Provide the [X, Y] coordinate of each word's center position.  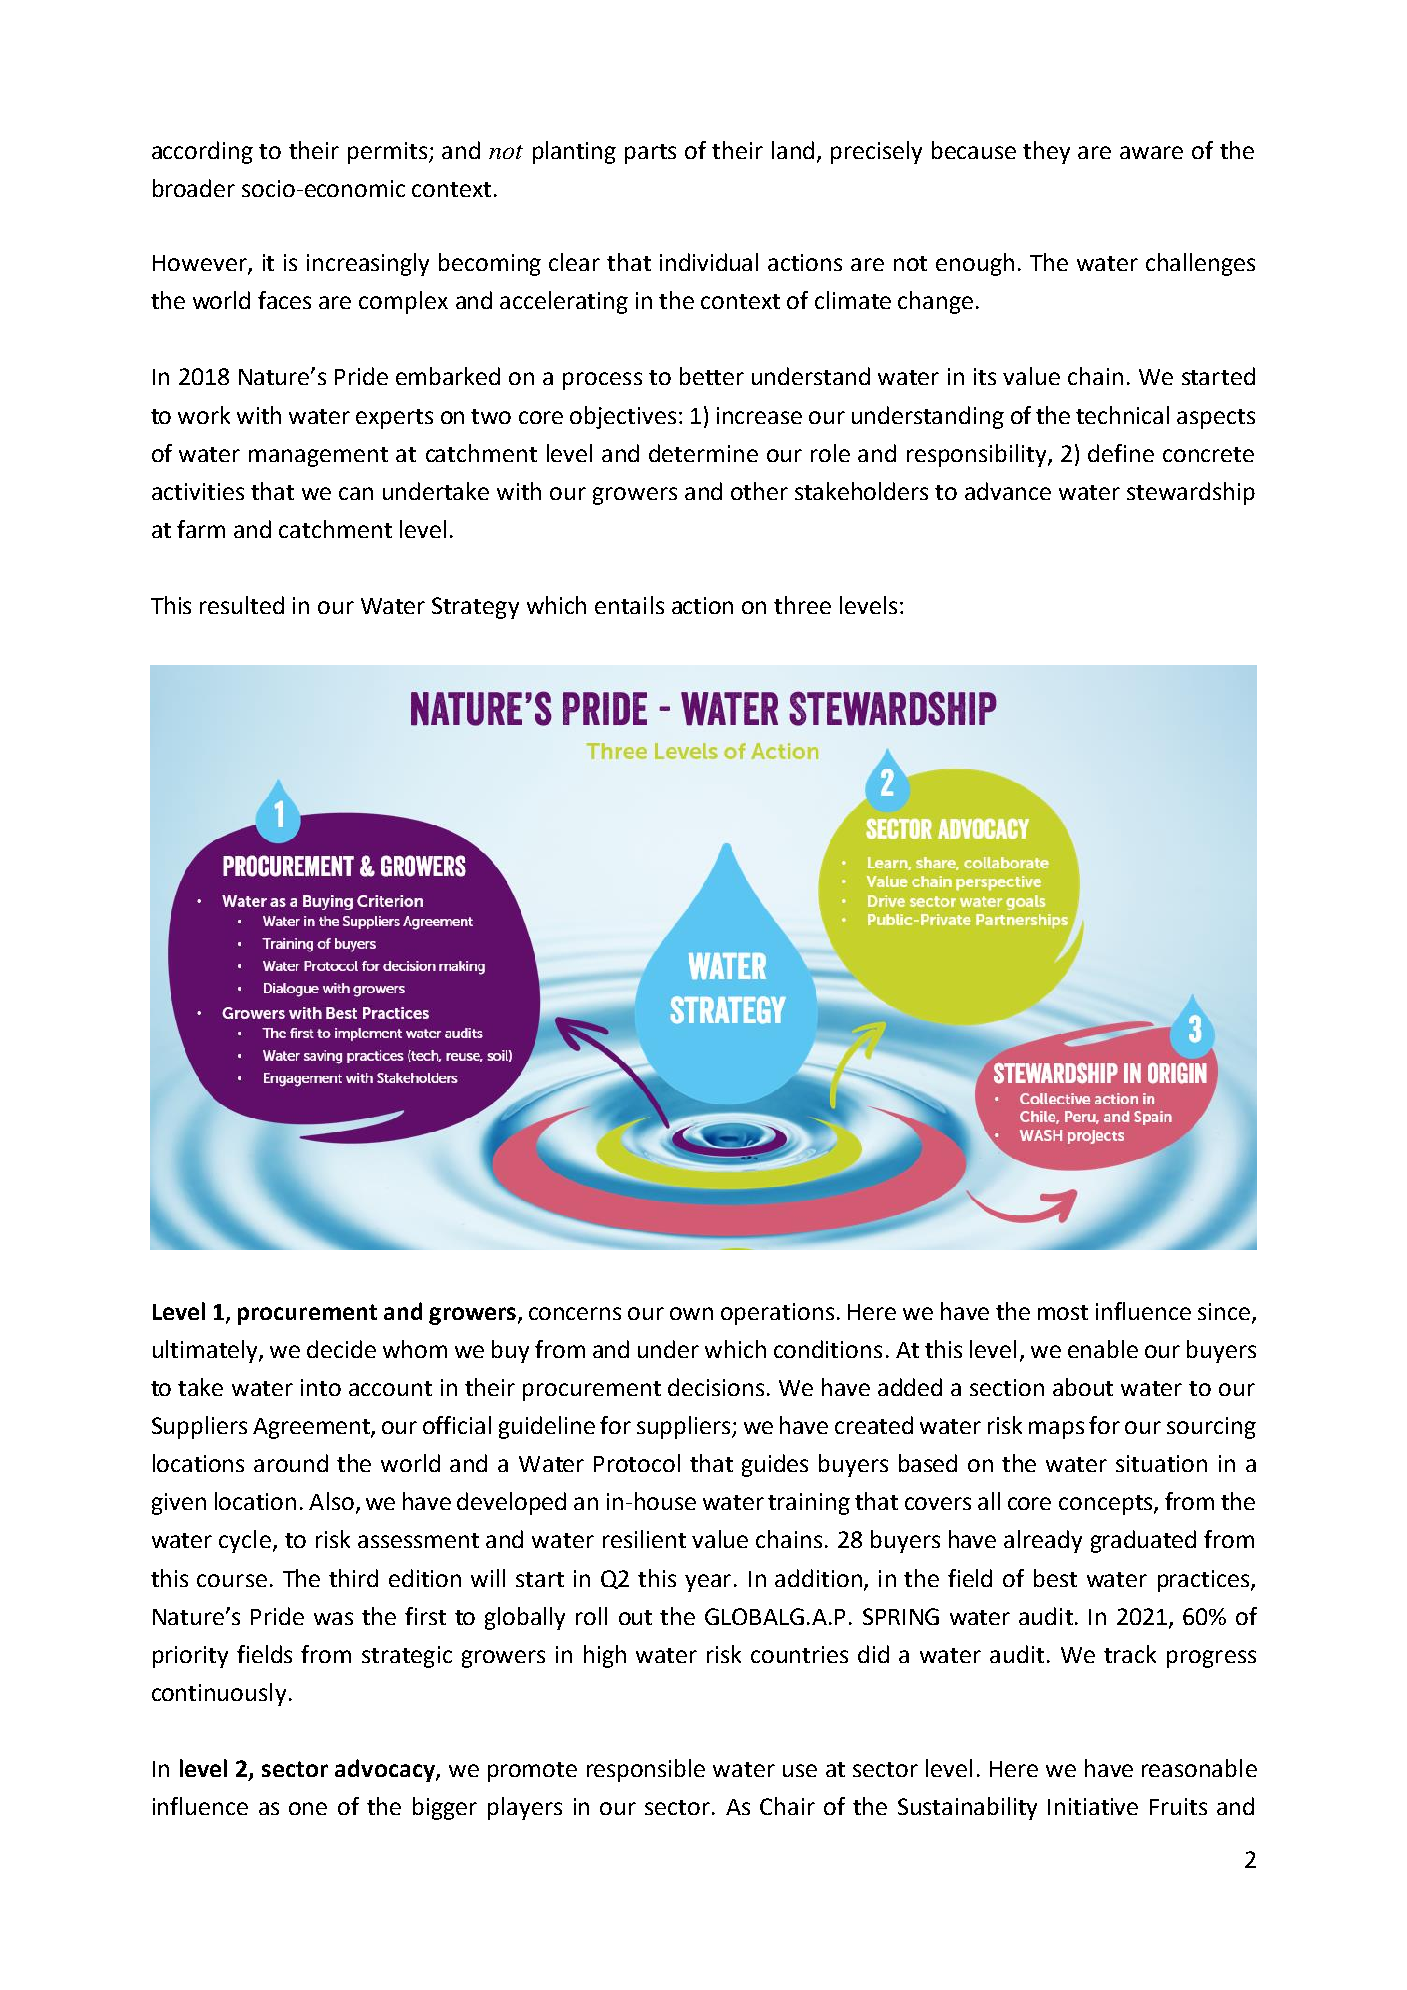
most [1063, 1312]
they [1046, 152]
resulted [242, 605]
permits [389, 153]
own [691, 1313]
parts [650, 154]
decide [341, 1349]
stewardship [1191, 493]
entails [629, 605]
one [308, 1808]
